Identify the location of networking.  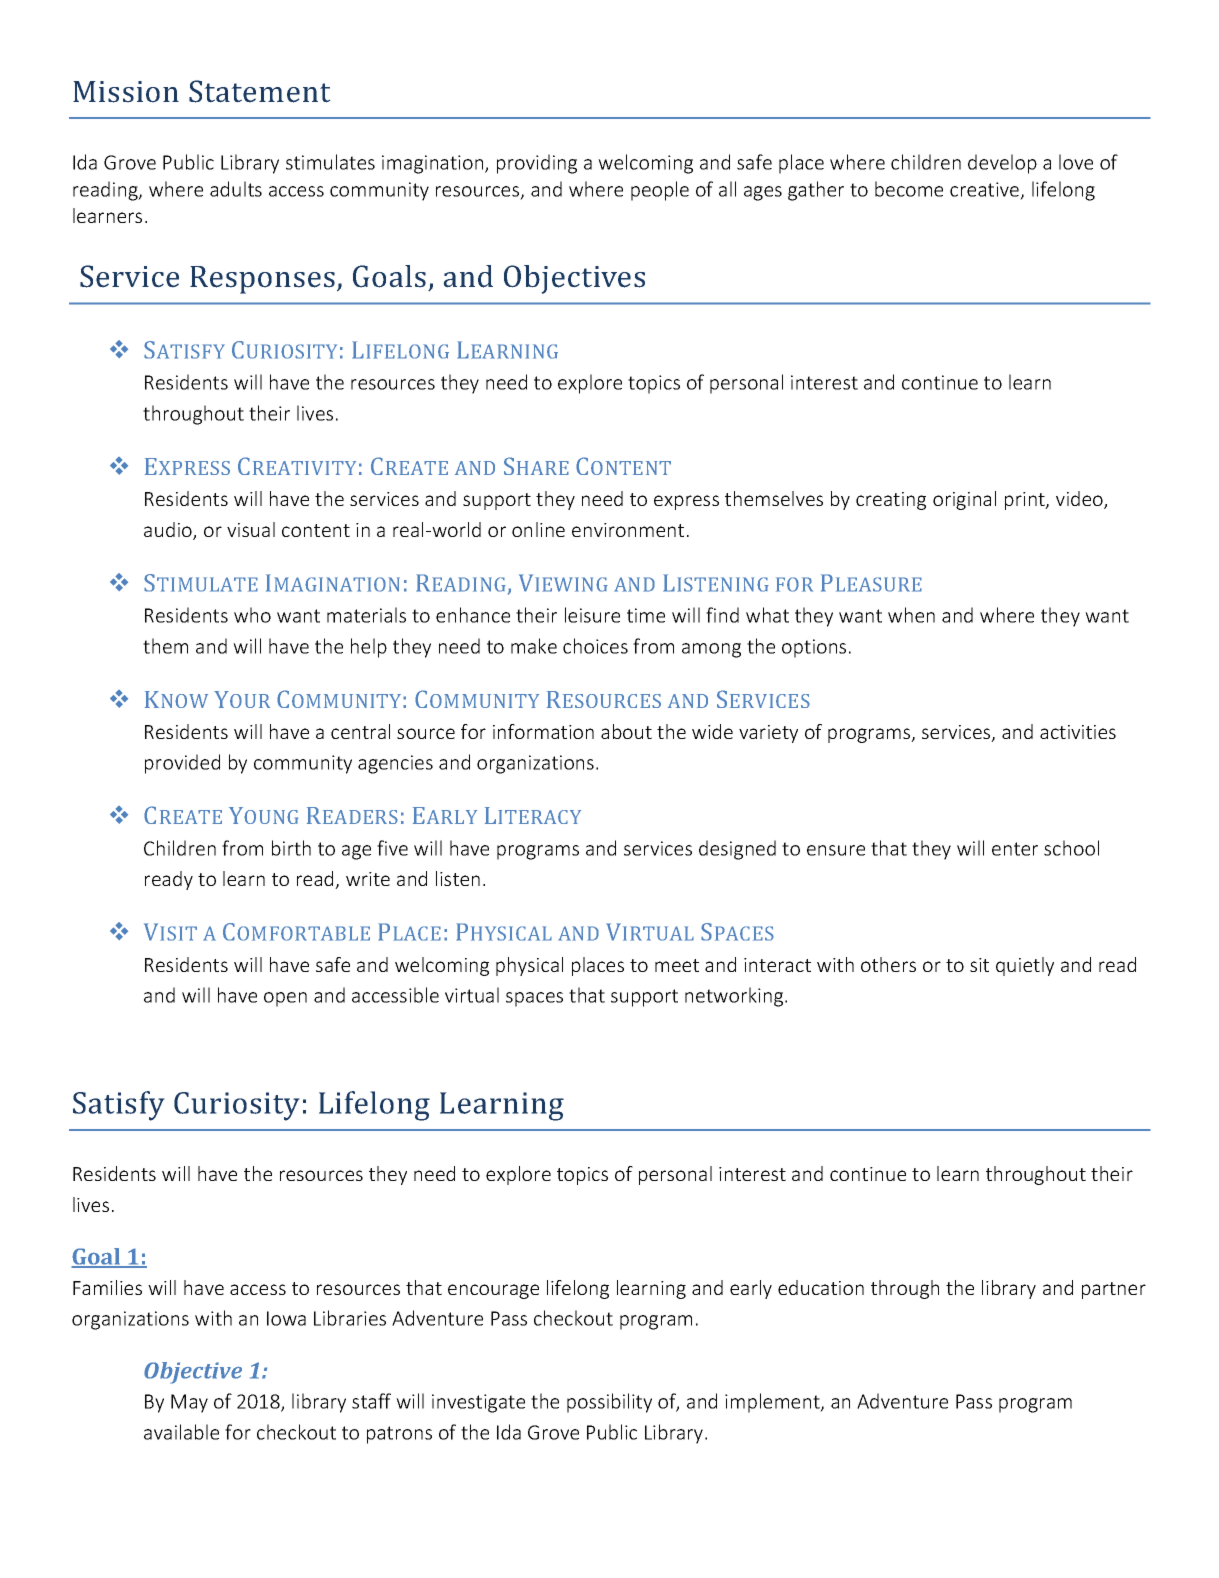
(735, 997).
